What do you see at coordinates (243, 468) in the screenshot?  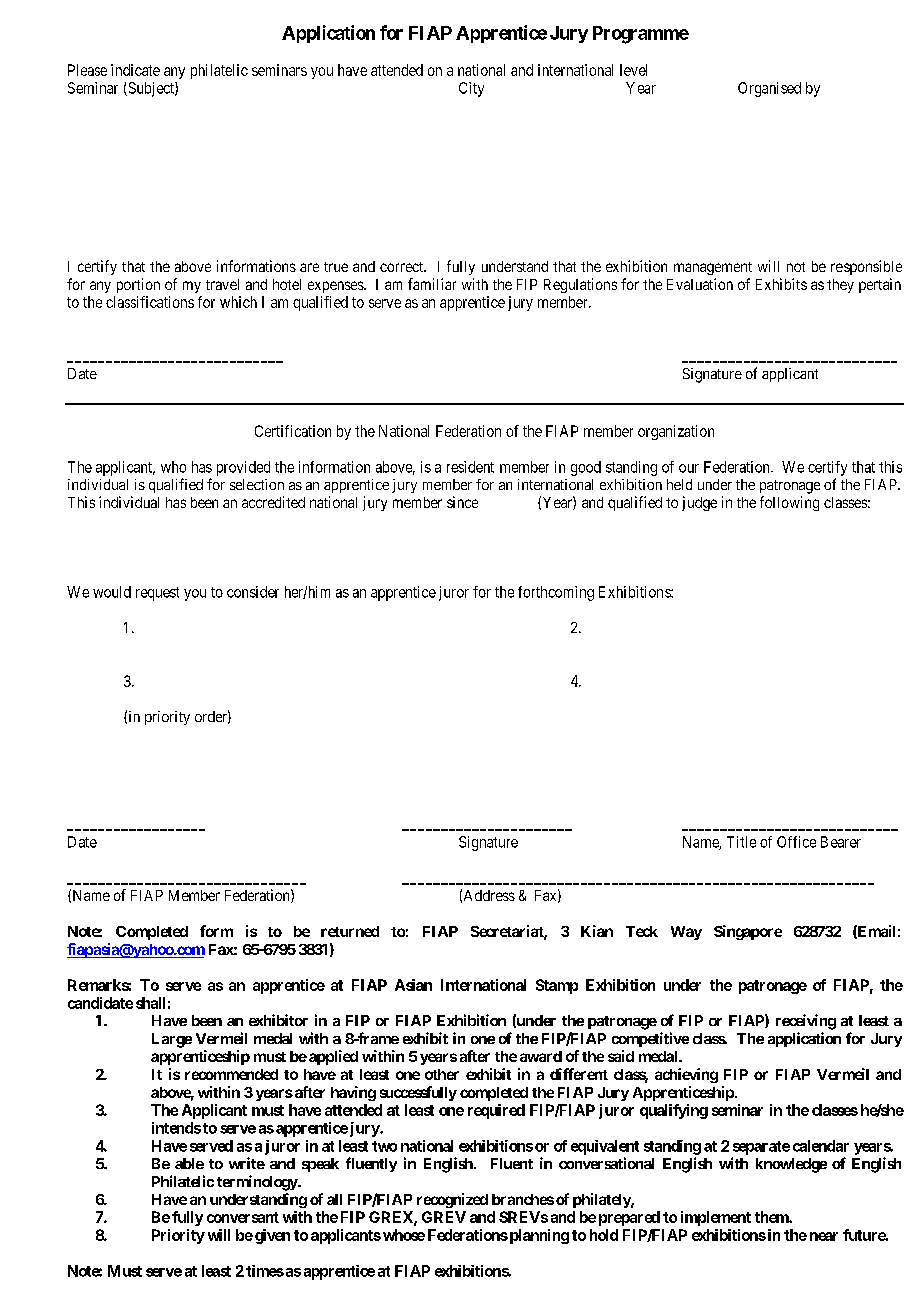 I see `provided` at bounding box center [243, 468].
